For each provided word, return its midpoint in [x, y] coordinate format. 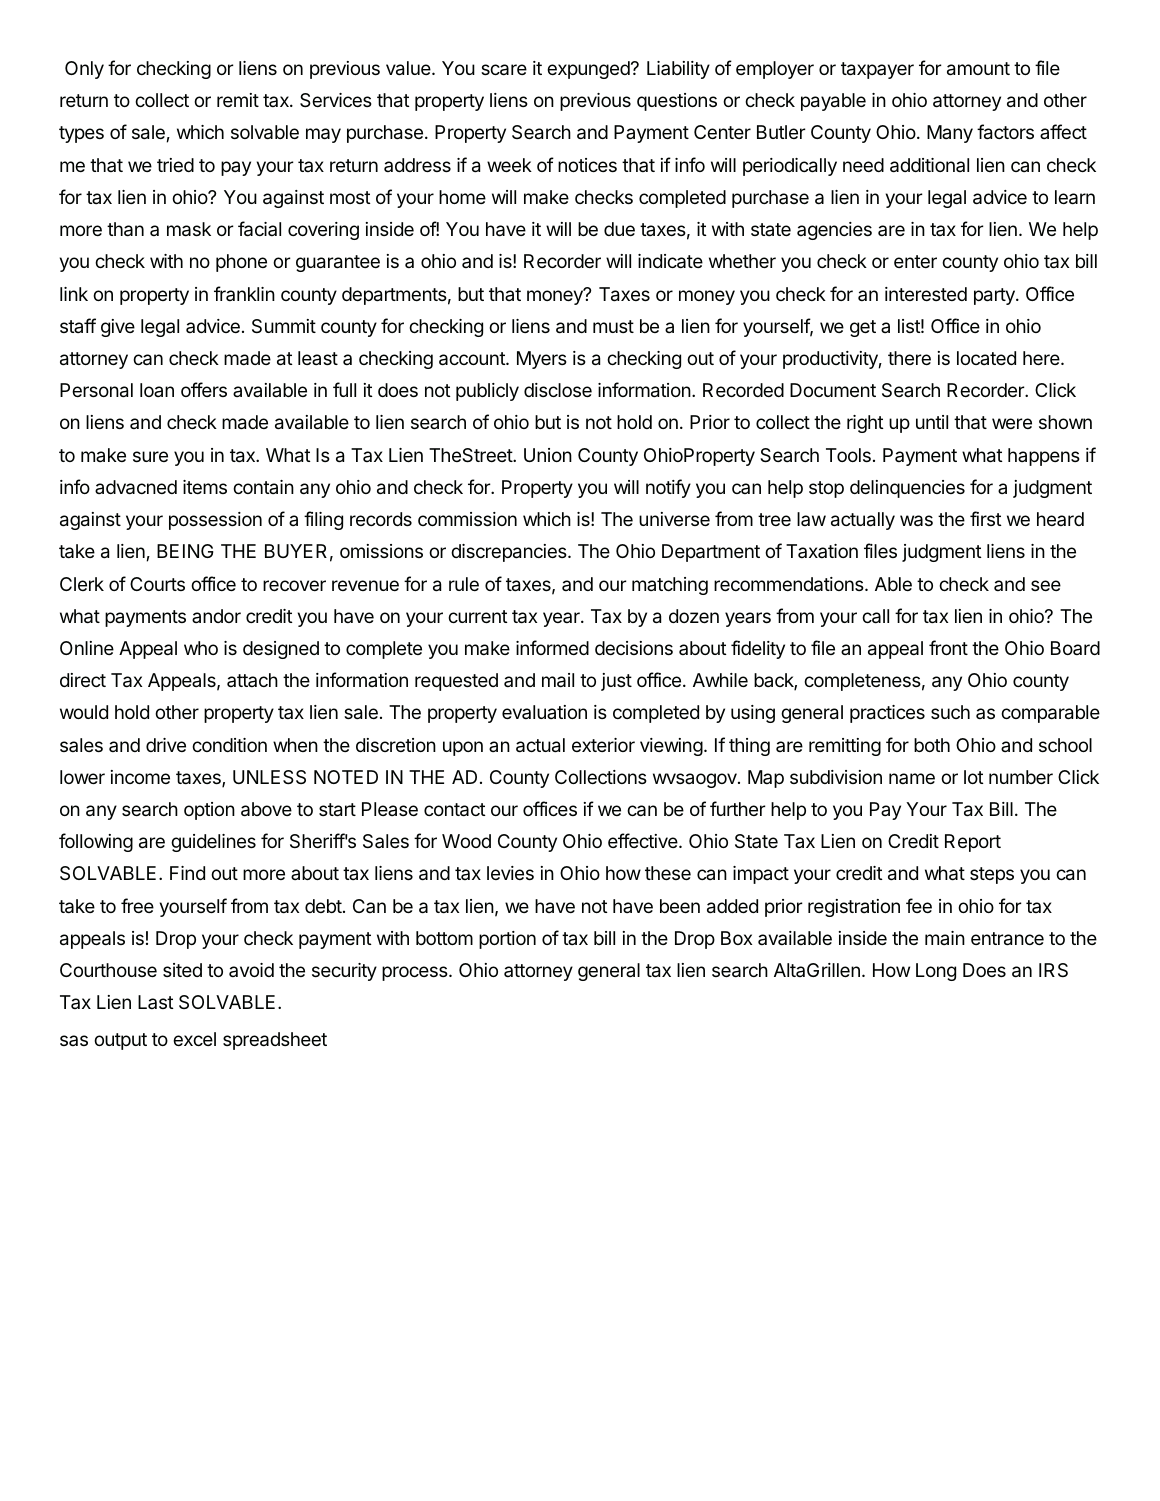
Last [156, 1002]
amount [978, 69]
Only [84, 70]
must [613, 326]
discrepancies [510, 553]
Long [936, 972]
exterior [603, 745]
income [140, 777]
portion [507, 940]
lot [974, 777]
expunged [589, 70]
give [118, 328]
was [916, 521]
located [986, 358]
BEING [185, 551]
